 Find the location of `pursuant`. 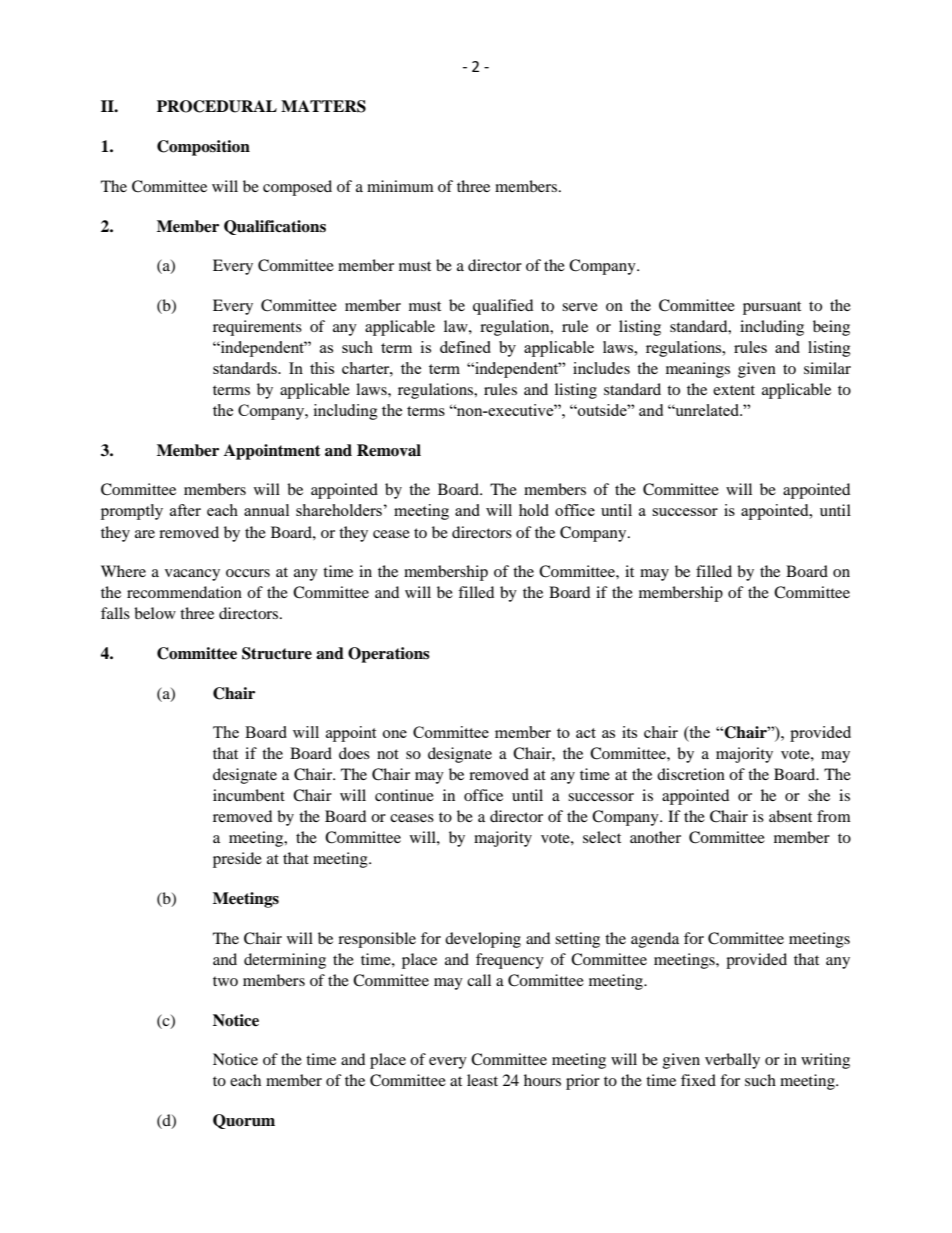

pursuant is located at coordinates (772, 308).
